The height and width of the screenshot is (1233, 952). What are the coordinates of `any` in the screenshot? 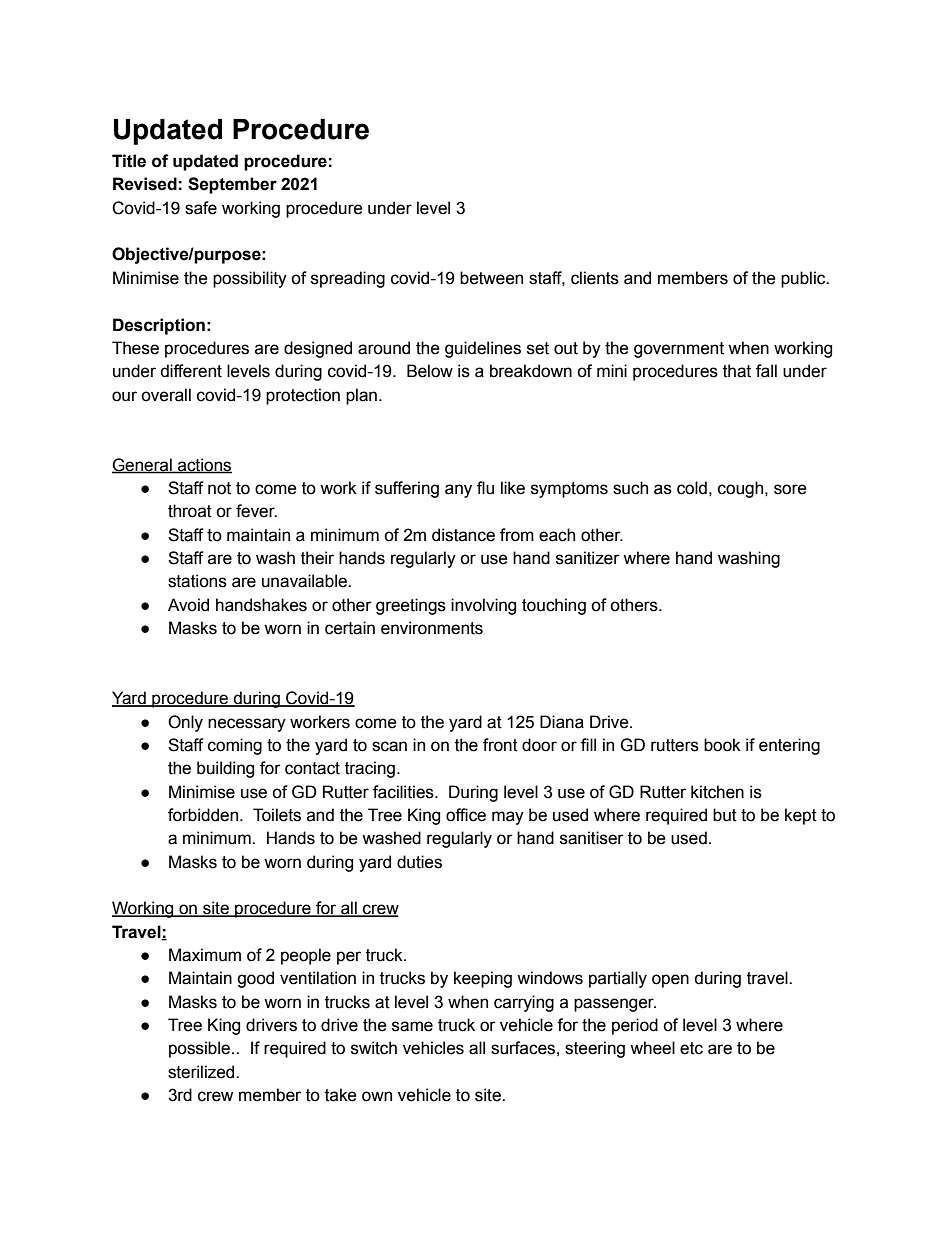 It's located at (458, 491).
